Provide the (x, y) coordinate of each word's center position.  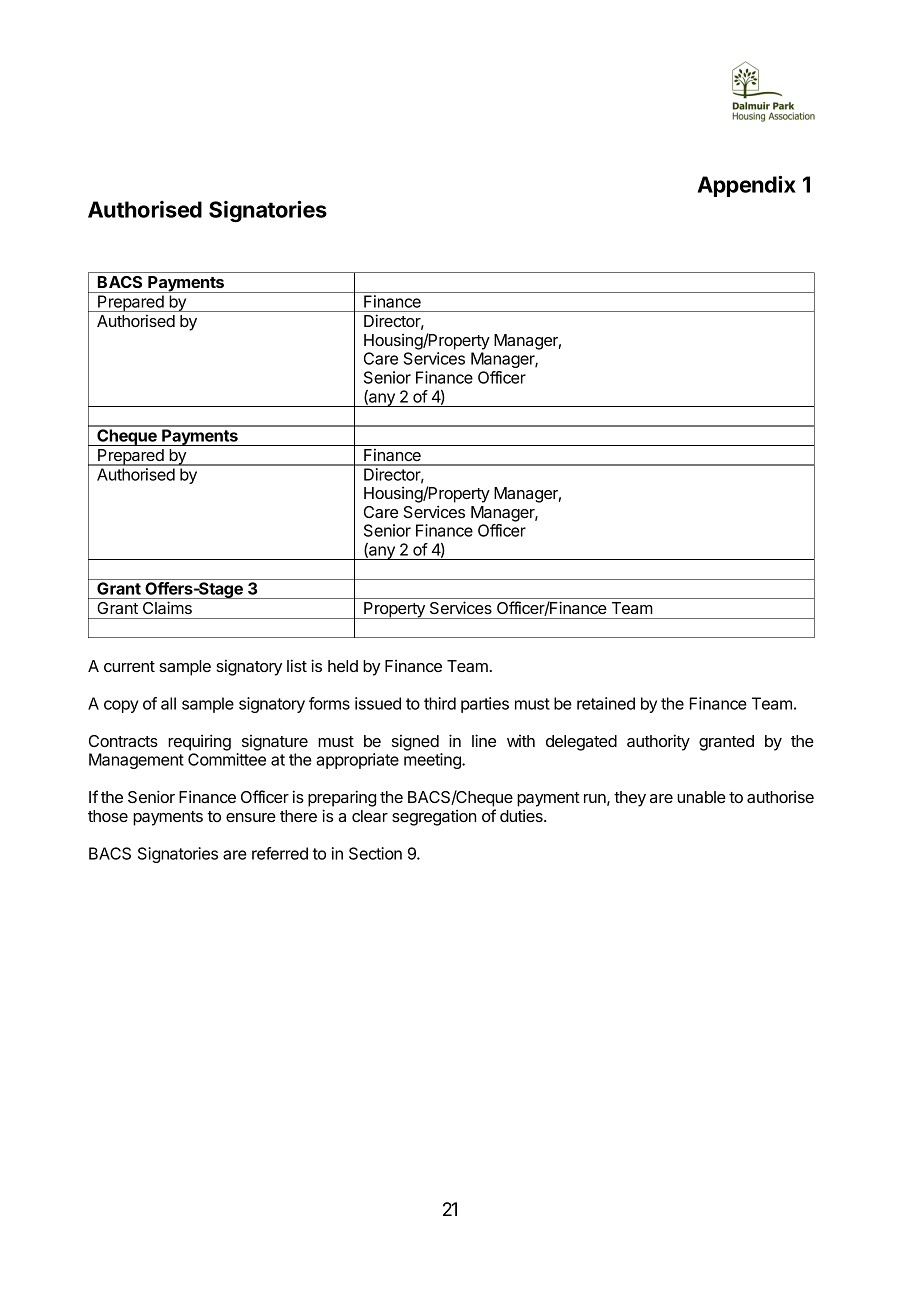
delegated (581, 743)
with (521, 741)
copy (121, 706)
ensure (251, 817)
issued (378, 703)
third (440, 703)
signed (415, 742)
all (168, 703)
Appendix (746, 186)
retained (606, 703)
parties (485, 705)
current (129, 666)
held (343, 666)
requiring (199, 742)
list (297, 665)
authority (658, 742)
